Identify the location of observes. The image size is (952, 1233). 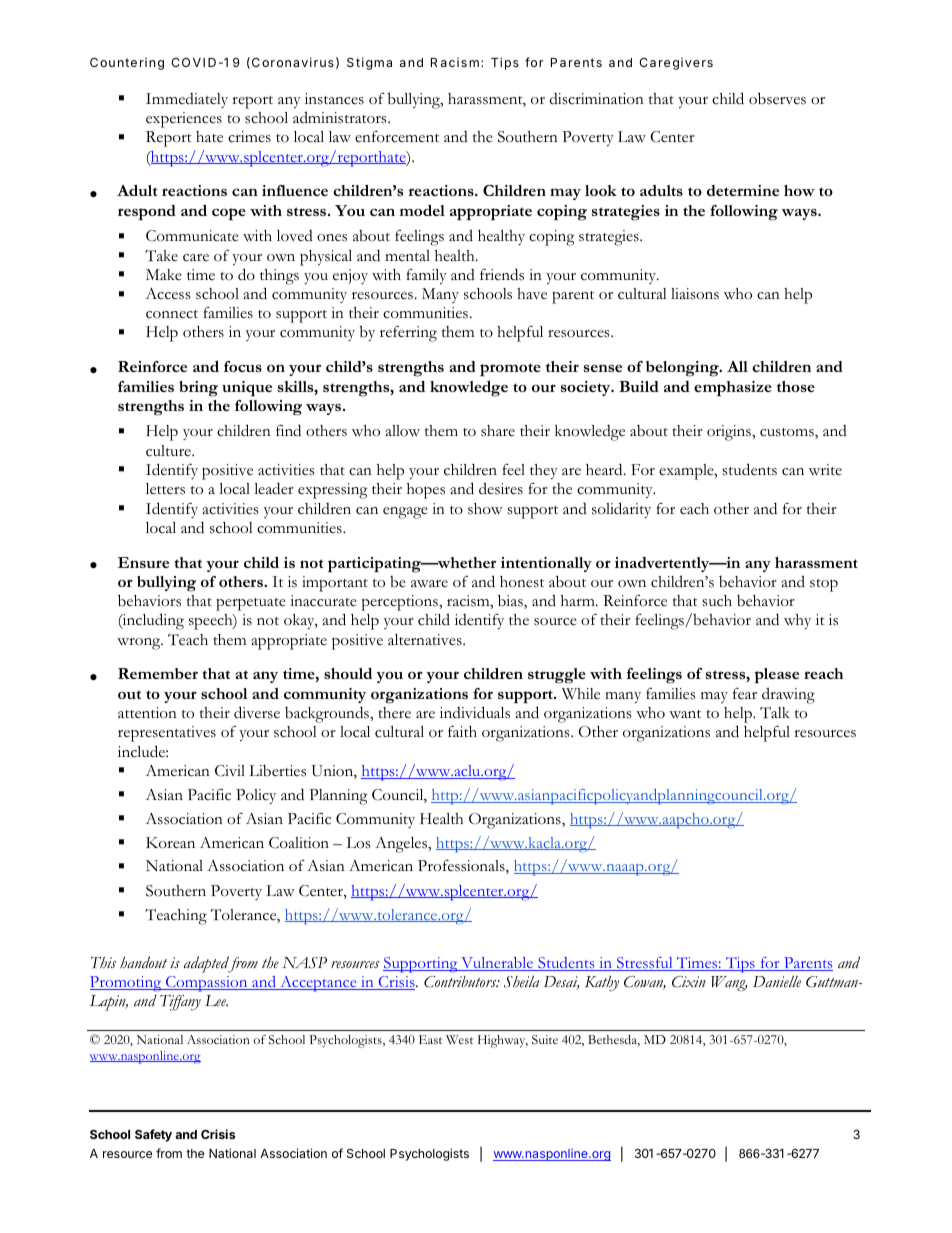
(777, 98).
